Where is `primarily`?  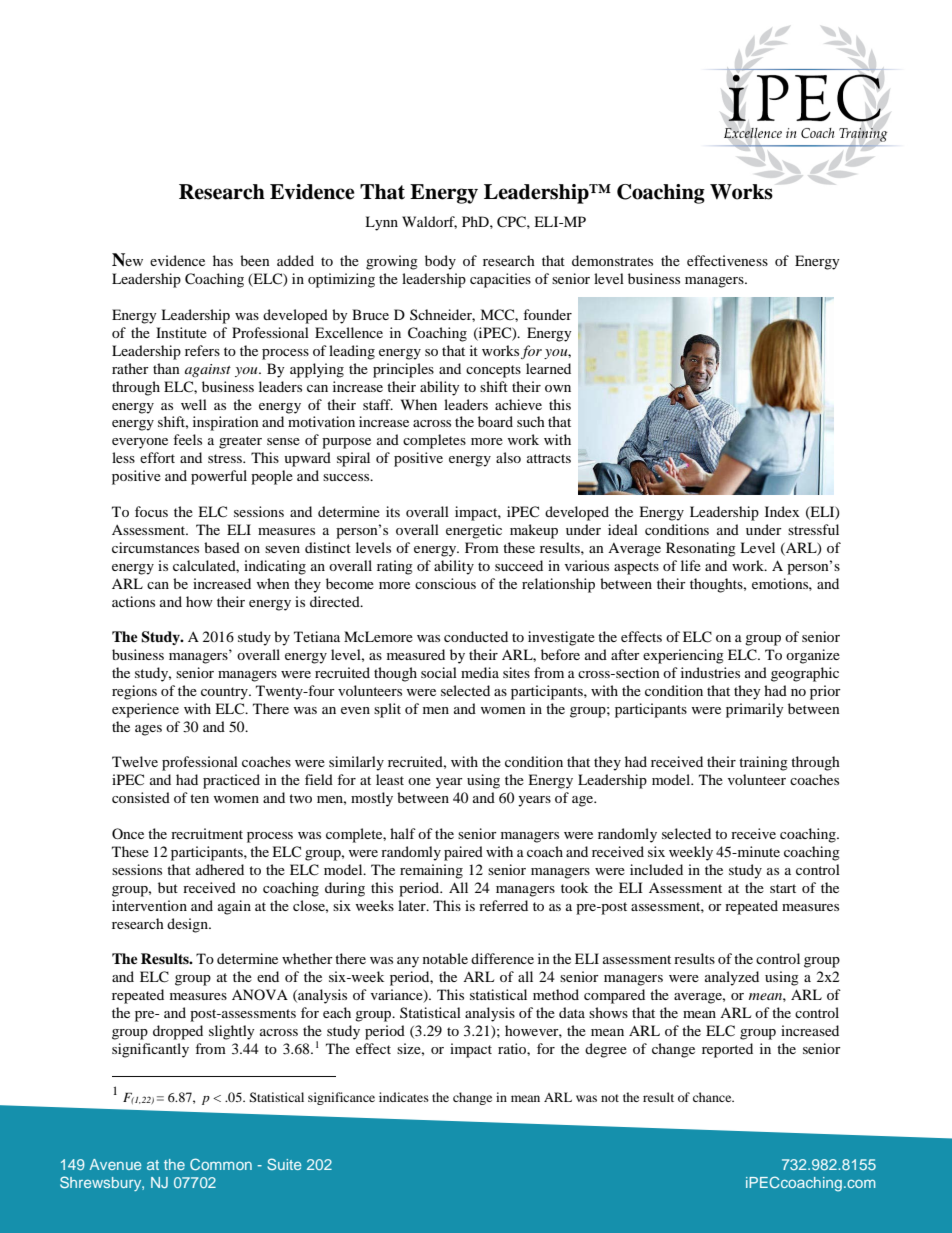
primarily is located at coordinates (755, 710).
